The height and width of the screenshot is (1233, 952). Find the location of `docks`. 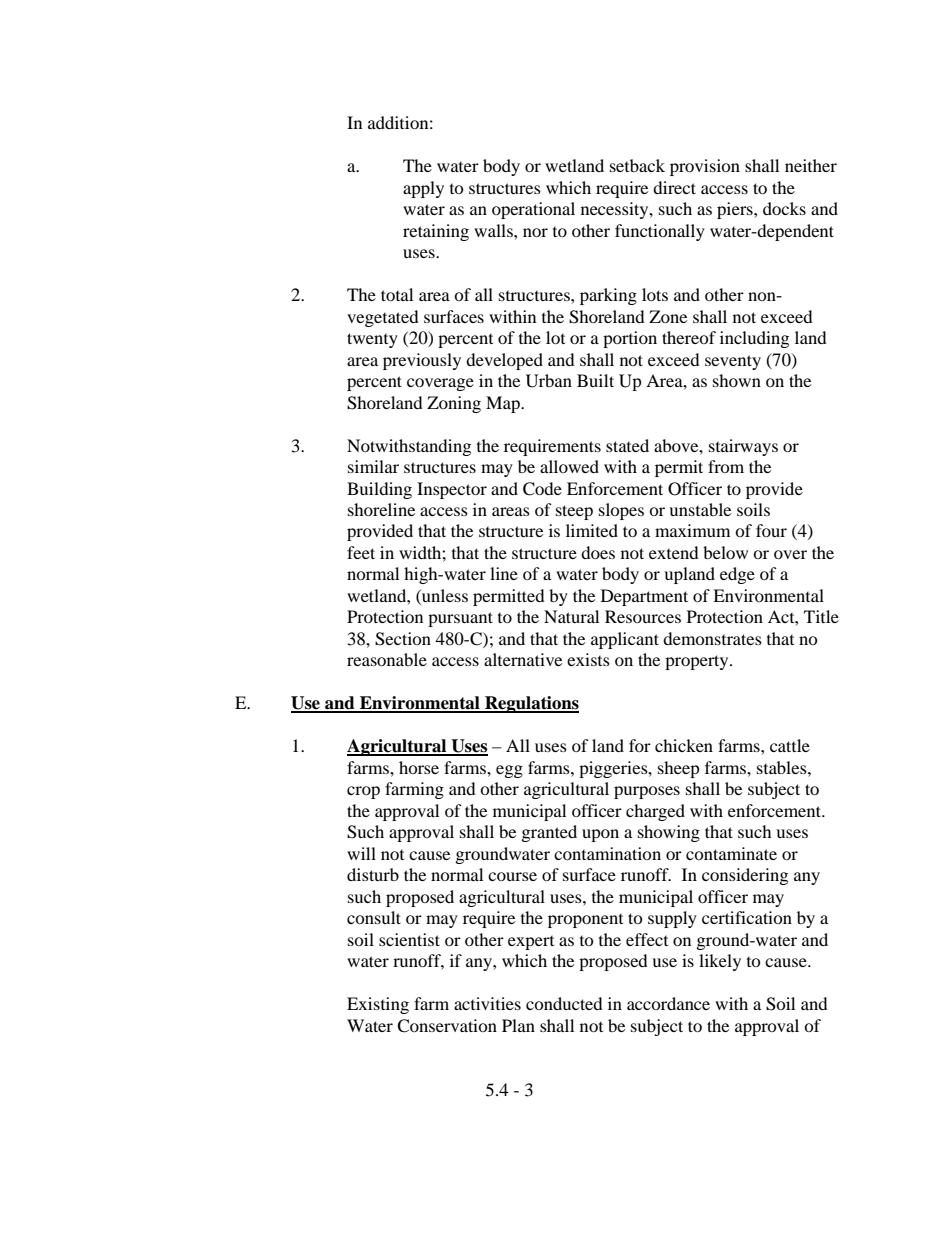

docks is located at coordinates (784, 208).
